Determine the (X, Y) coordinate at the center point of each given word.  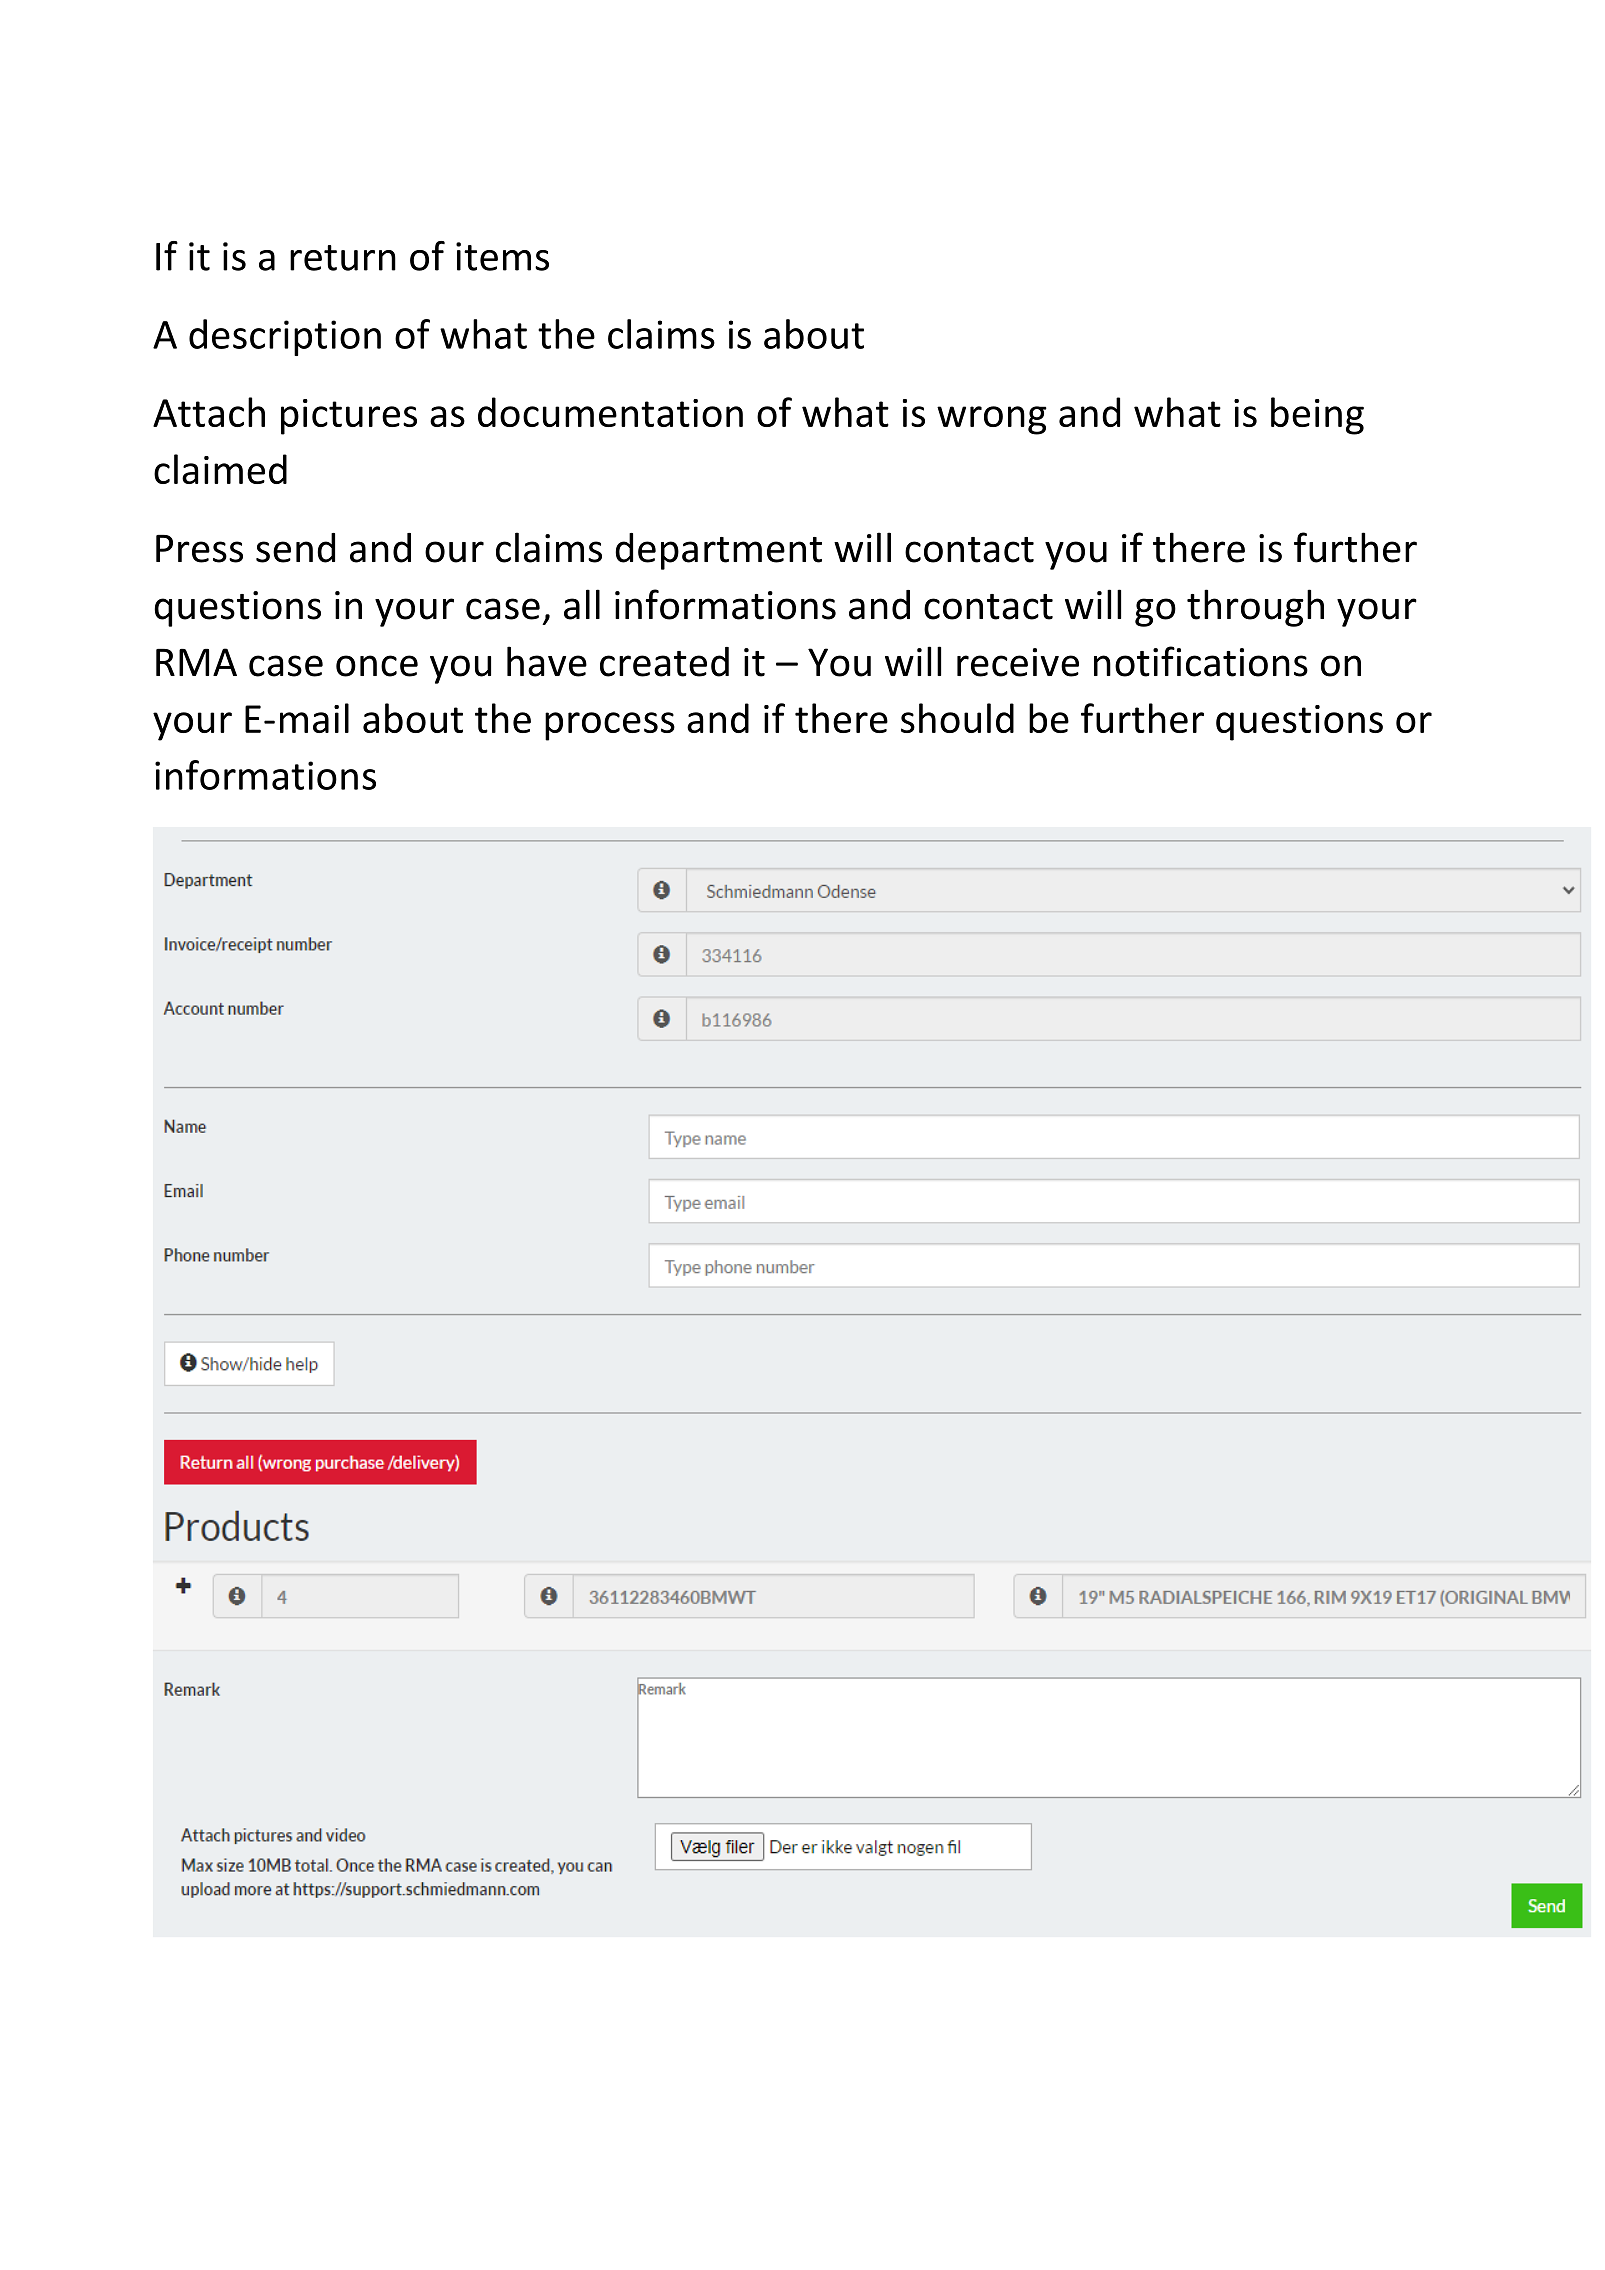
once (377, 666)
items (502, 256)
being (1317, 416)
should (957, 718)
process (610, 726)
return (343, 258)
